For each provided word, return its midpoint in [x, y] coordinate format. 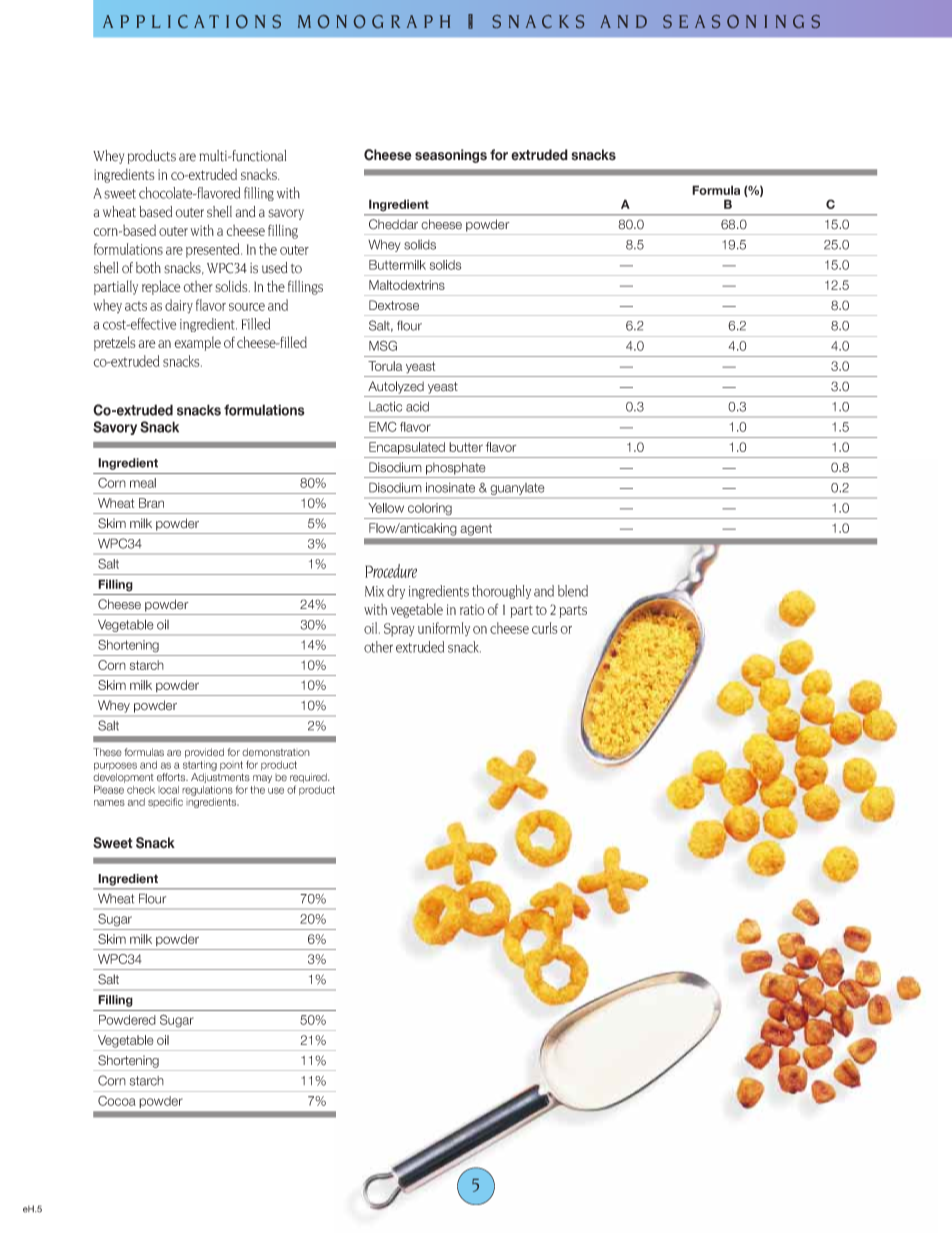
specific [165, 802]
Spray [399, 630]
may [262, 779]
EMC [383, 426]
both [148, 268]
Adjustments [220, 779]
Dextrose [394, 305]
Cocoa [117, 1101]
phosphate [455, 468]
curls [545, 628]
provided [204, 753]
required [309, 779]
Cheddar [393, 224]
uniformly [444, 629]
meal [143, 483]
